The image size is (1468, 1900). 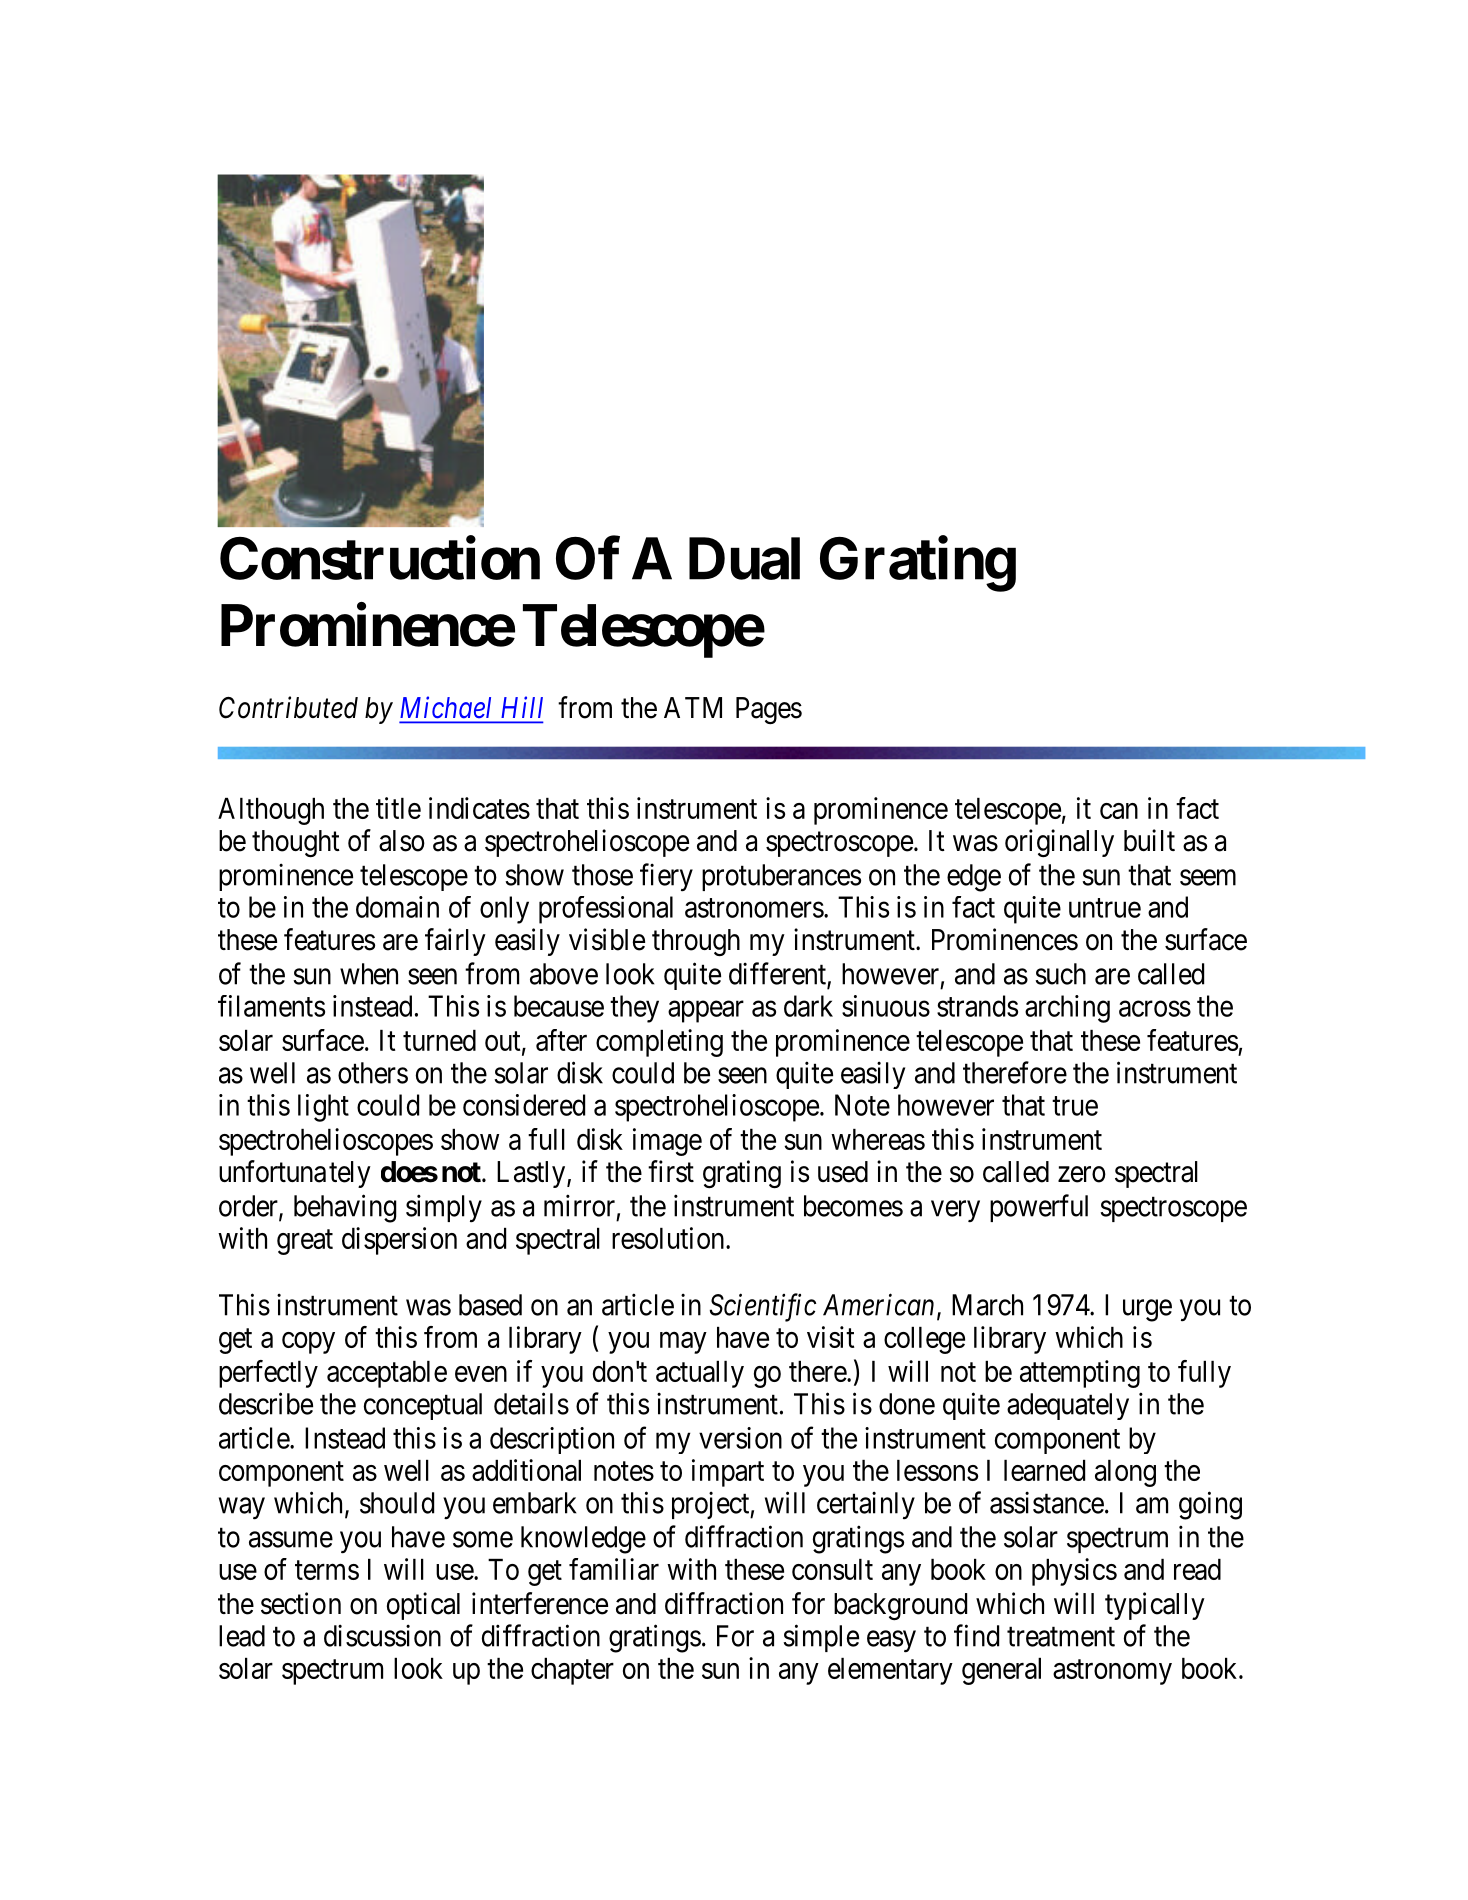 I want to click on light, so click(x=323, y=1108).
